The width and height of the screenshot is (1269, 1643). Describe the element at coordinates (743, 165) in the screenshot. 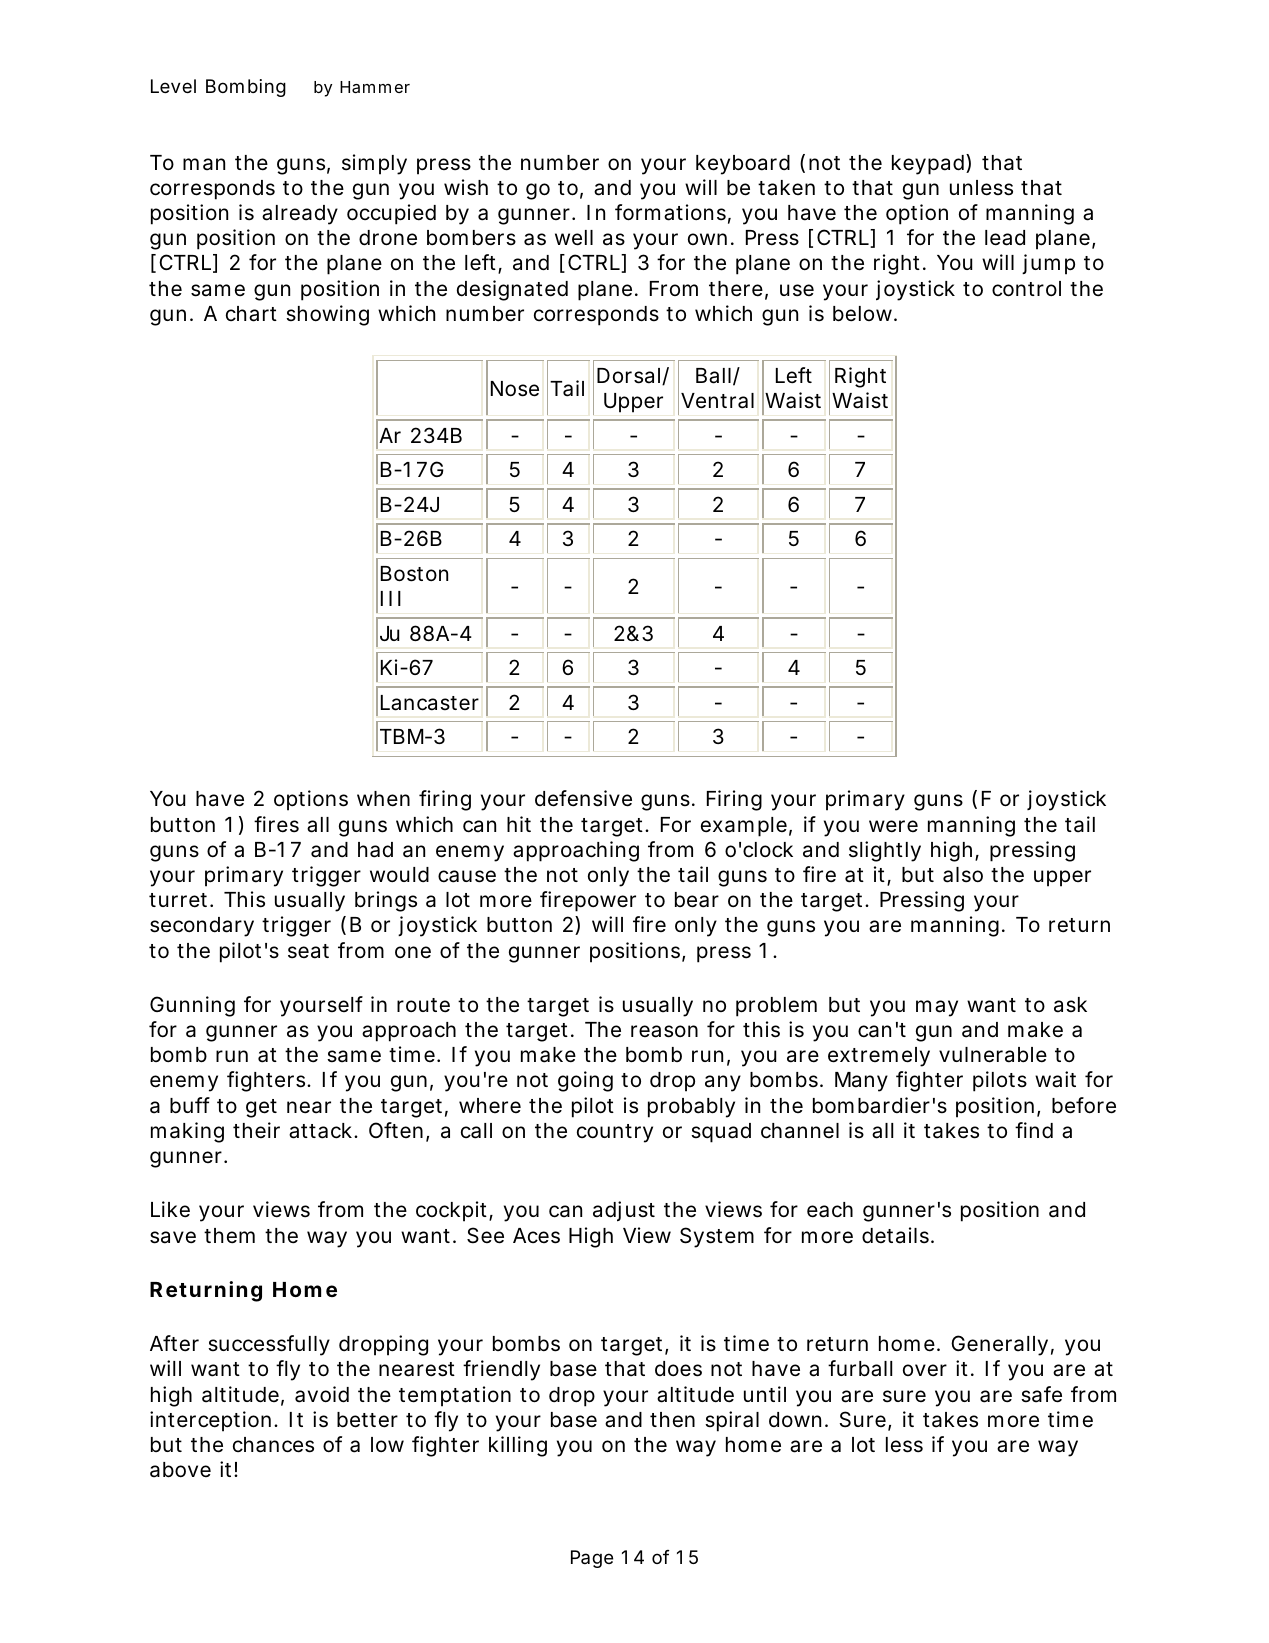

I see `keyboard` at that location.
